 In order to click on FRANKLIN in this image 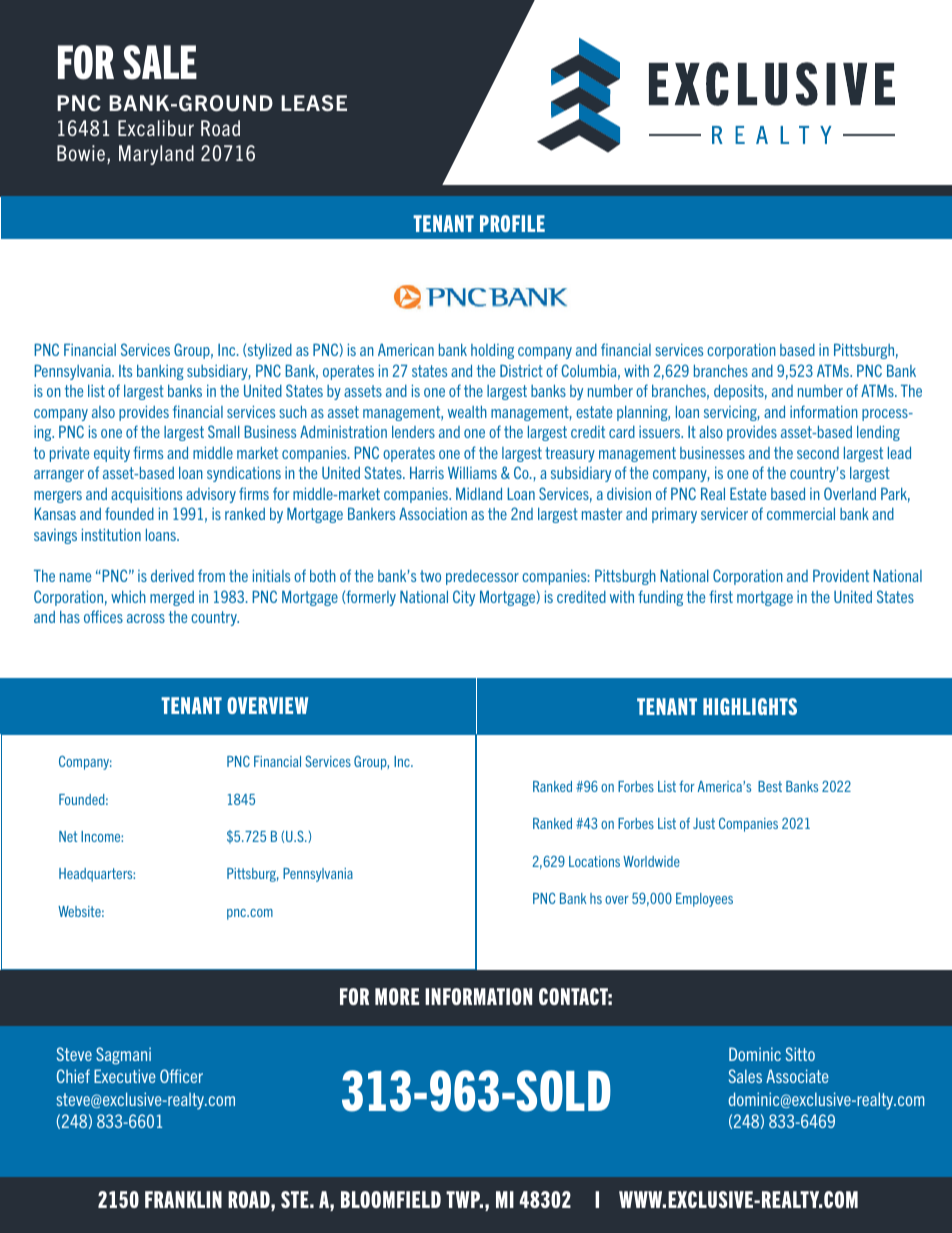, I will do `click(183, 1199)`.
